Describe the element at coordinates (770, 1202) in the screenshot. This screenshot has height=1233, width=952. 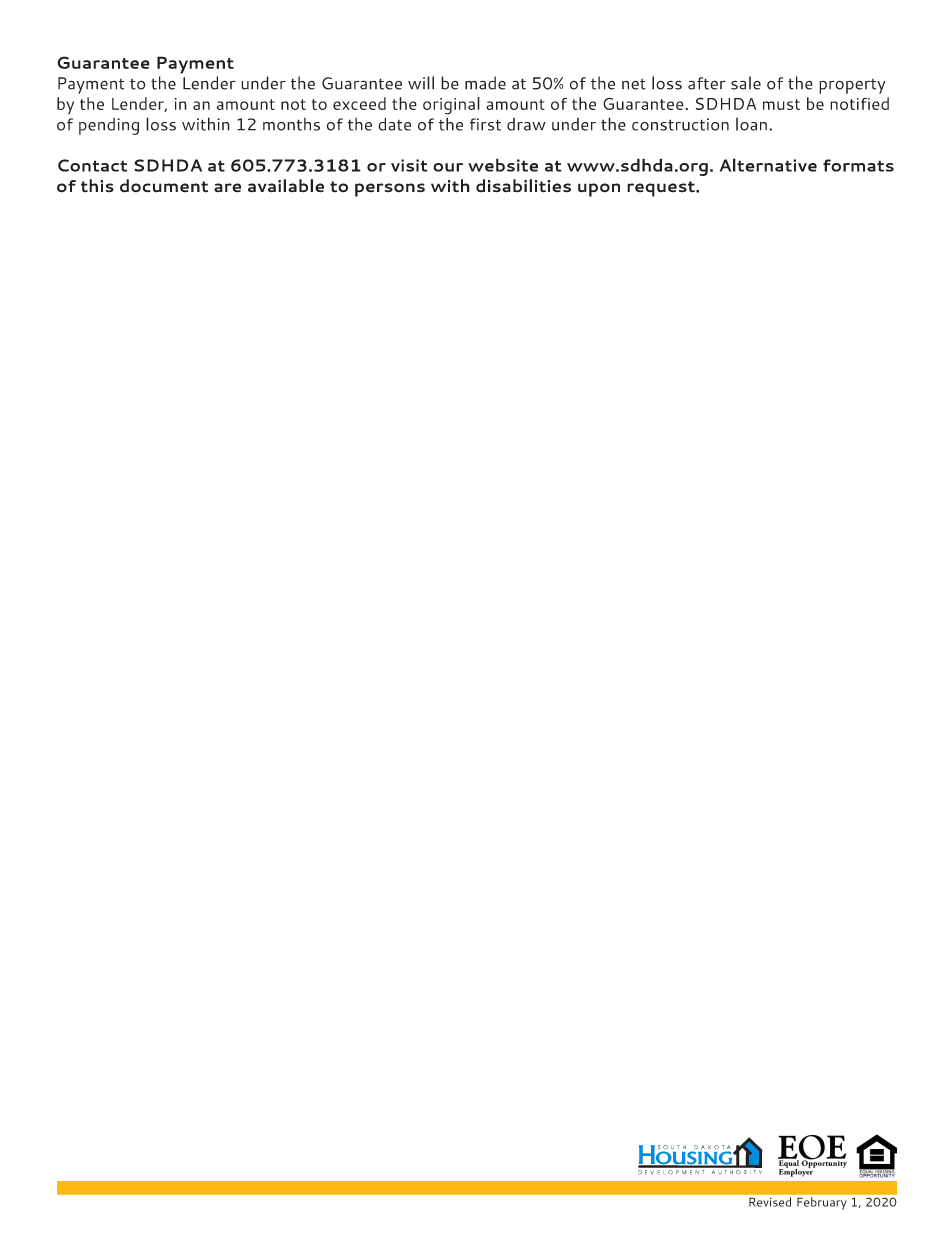
I see `Revised` at that location.
